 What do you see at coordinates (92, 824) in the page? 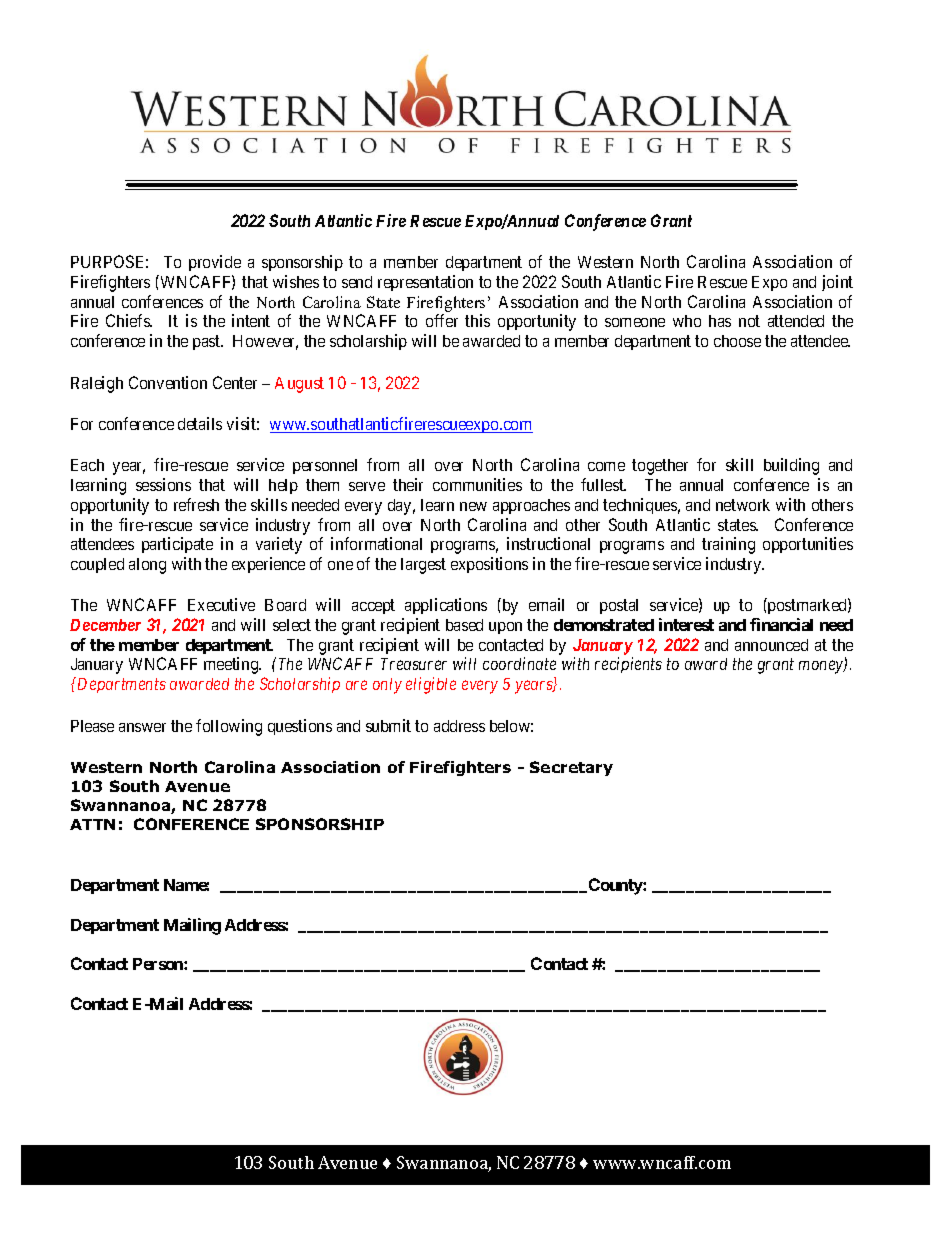
I see `ATTN` at bounding box center [92, 824].
